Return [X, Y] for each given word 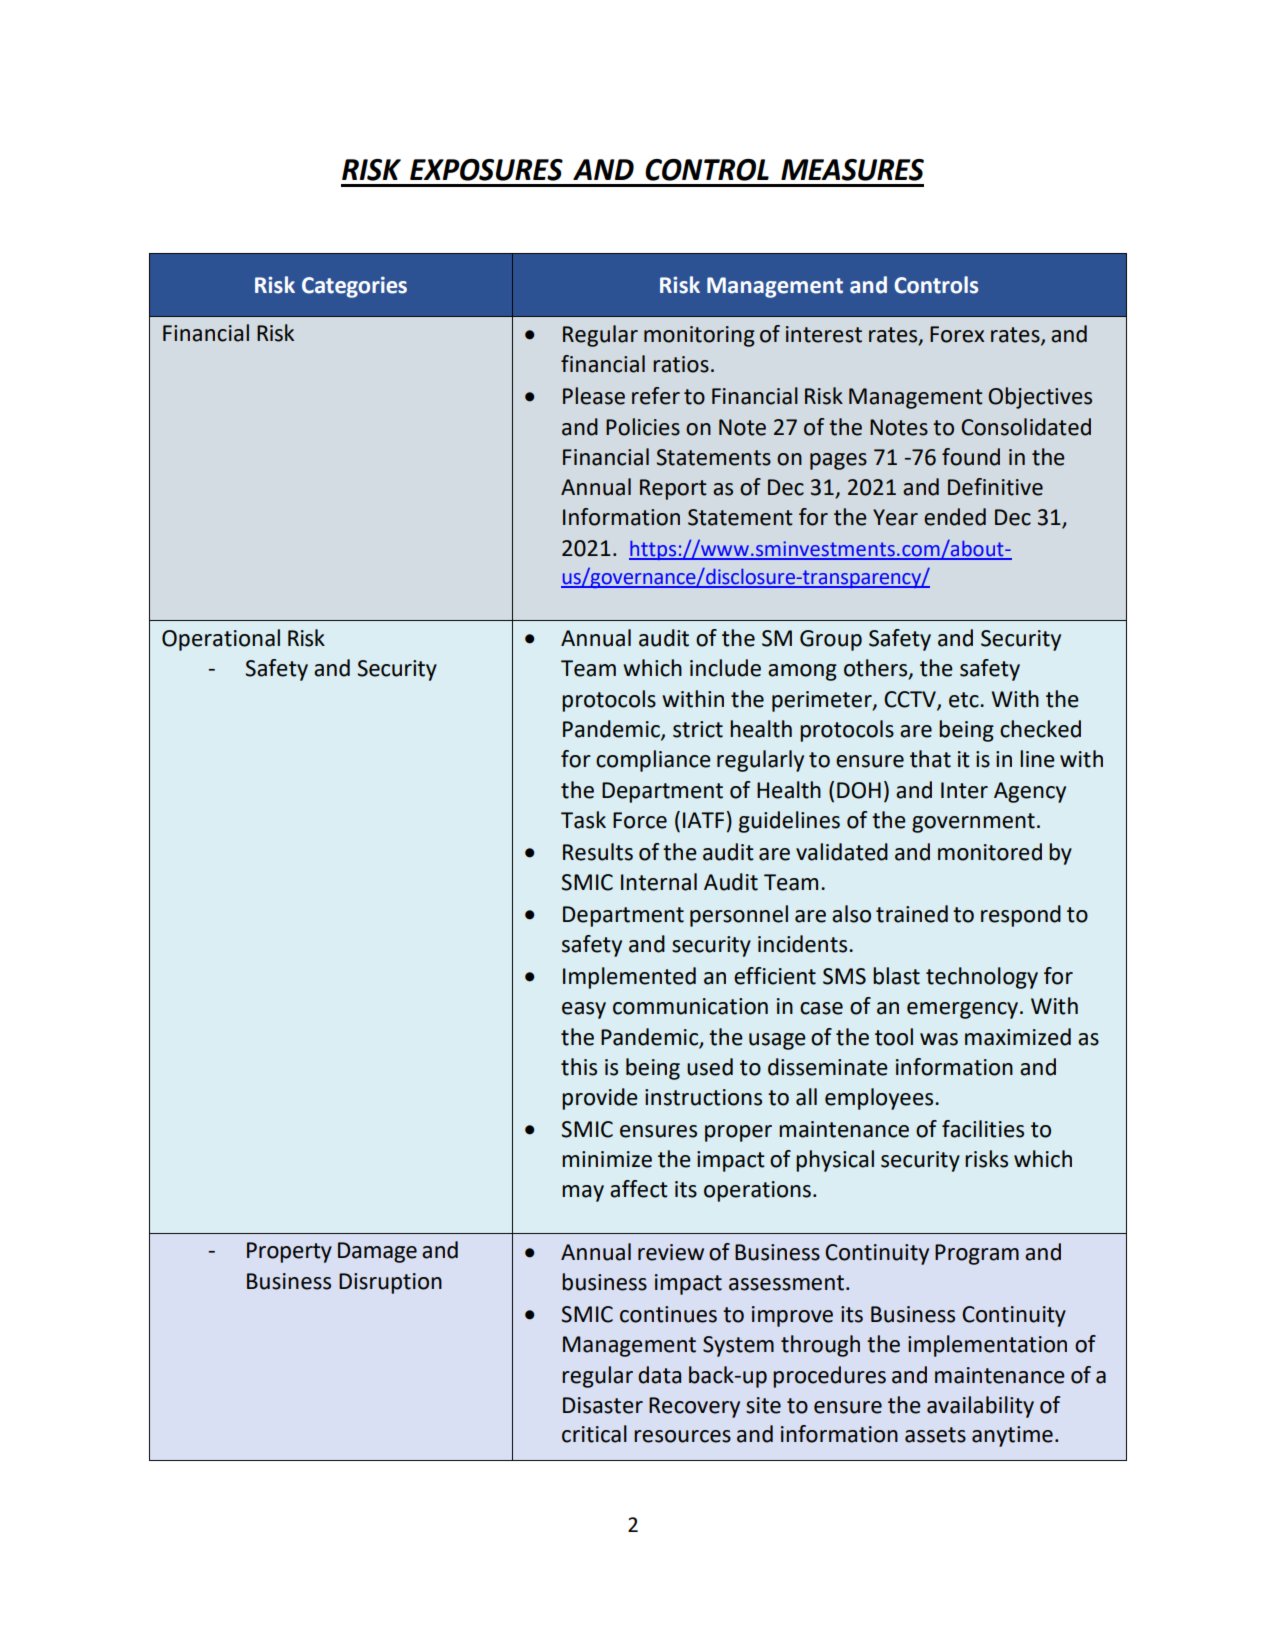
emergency [964, 1010]
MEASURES [852, 170]
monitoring [699, 336]
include [725, 668]
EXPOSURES [486, 170]
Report [673, 489]
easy [584, 1010]
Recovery [694, 1407]
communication [690, 1006]
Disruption [390, 1283]
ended [955, 517]
